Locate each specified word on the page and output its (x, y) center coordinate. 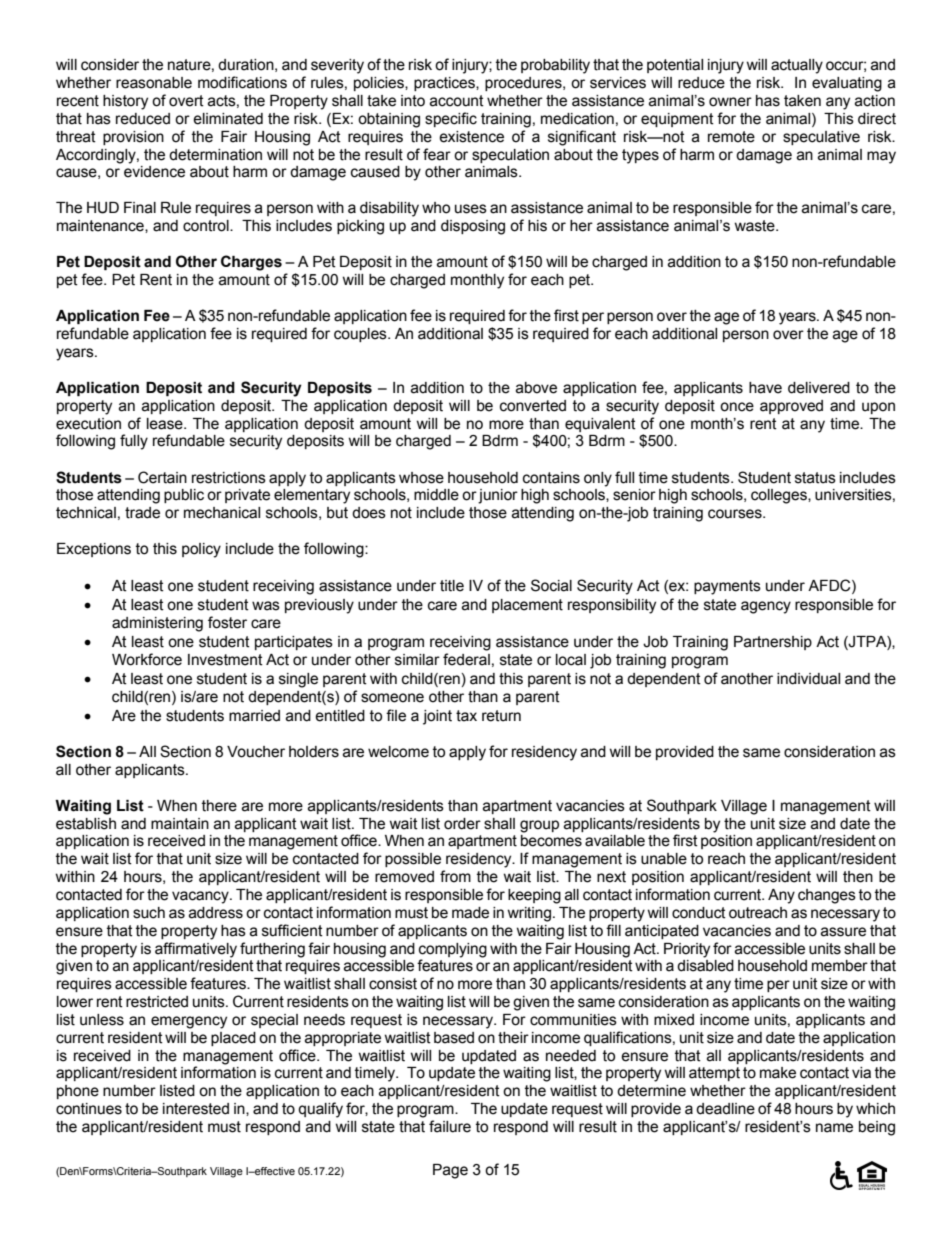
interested (196, 1109)
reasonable (154, 83)
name (834, 1128)
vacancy (201, 897)
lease (166, 424)
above (536, 388)
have (765, 388)
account (457, 101)
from (455, 876)
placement (527, 606)
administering (157, 624)
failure (450, 1126)
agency (766, 607)
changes (827, 896)
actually (797, 66)
